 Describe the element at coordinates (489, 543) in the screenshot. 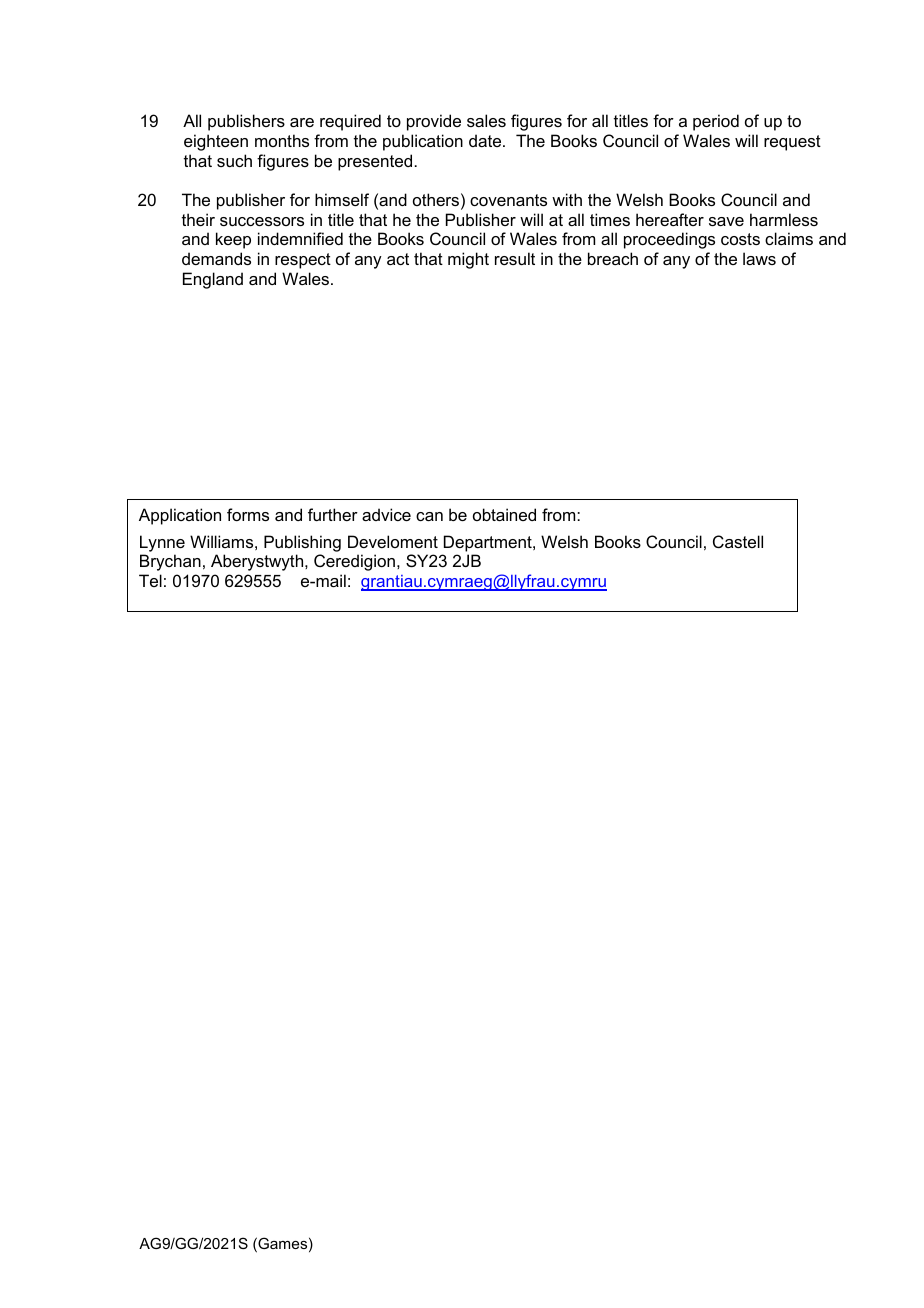

I see `Department` at that location.
